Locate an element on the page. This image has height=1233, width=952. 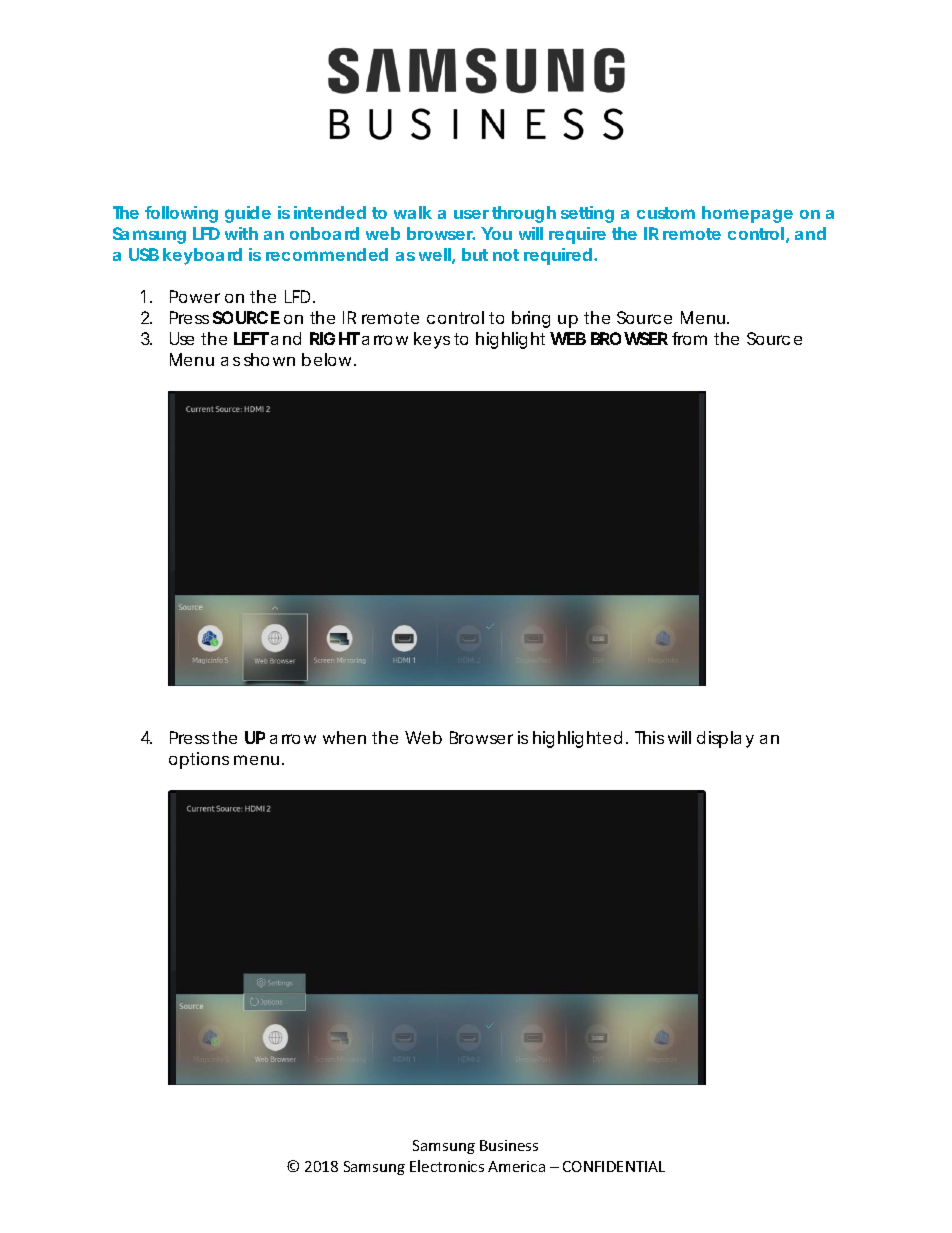
This is located at coordinates (649, 737).
